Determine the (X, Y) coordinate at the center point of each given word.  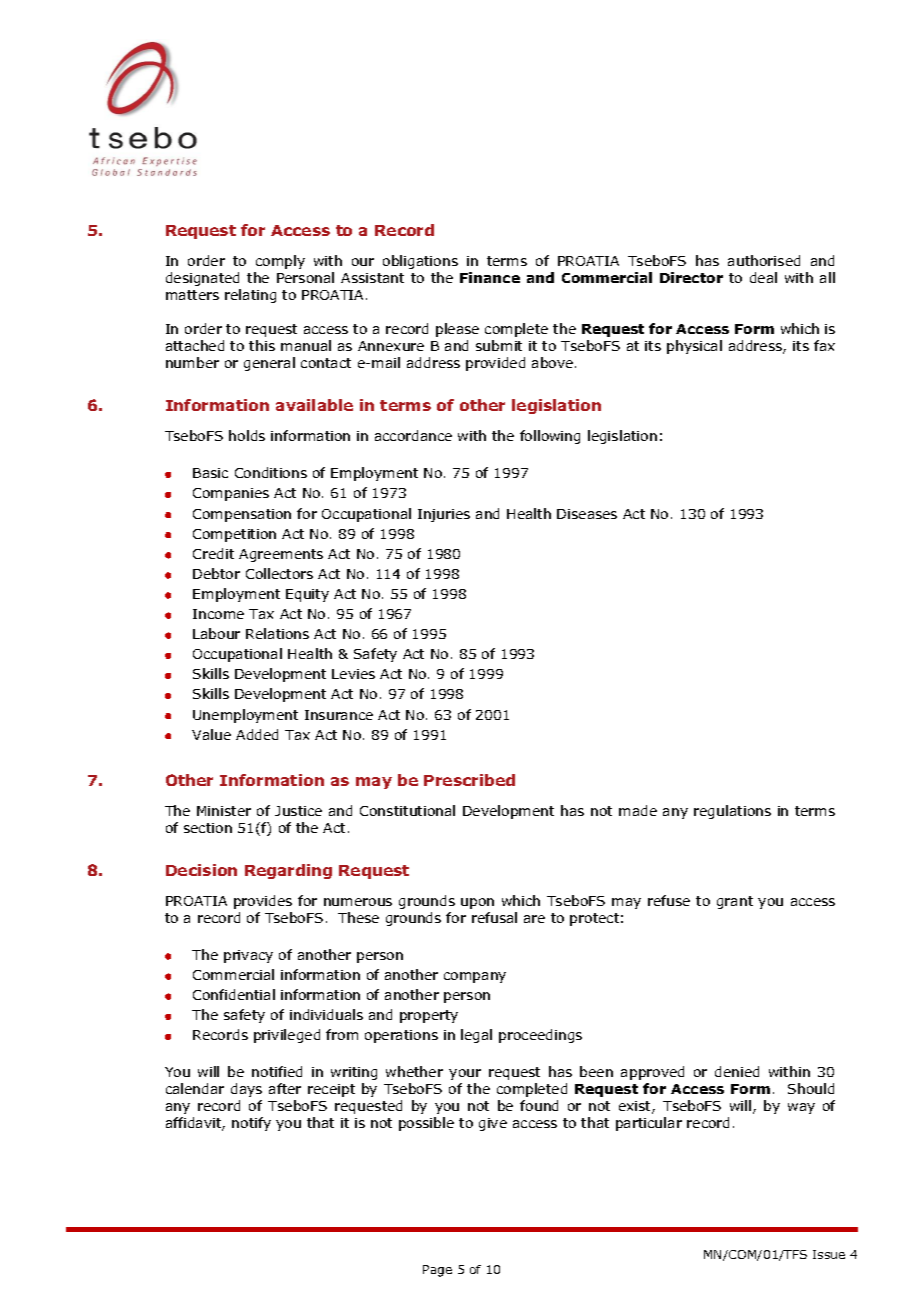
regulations (732, 812)
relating (250, 296)
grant (735, 902)
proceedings (540, 1036)
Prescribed (469, 780)
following (550, 437)
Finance (490, 277)
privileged (287, 1036)
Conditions (271, 472)
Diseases (587, 514)
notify (251, 1124)
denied (737, 1071)
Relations (277, 633)
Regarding (288, 871)
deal (763, 277)
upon (477, 903)
